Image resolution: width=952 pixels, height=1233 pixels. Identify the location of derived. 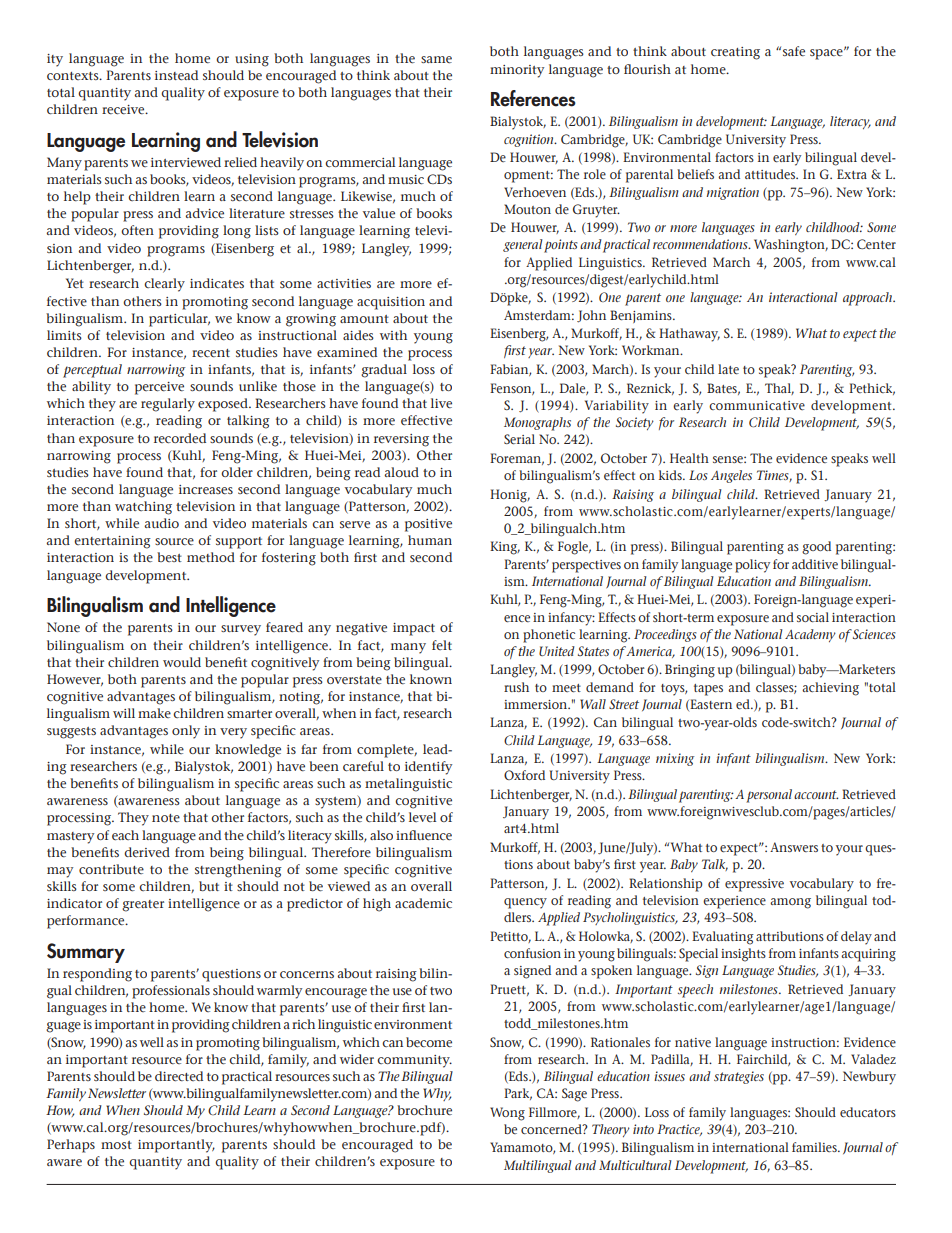
(147, 852).
